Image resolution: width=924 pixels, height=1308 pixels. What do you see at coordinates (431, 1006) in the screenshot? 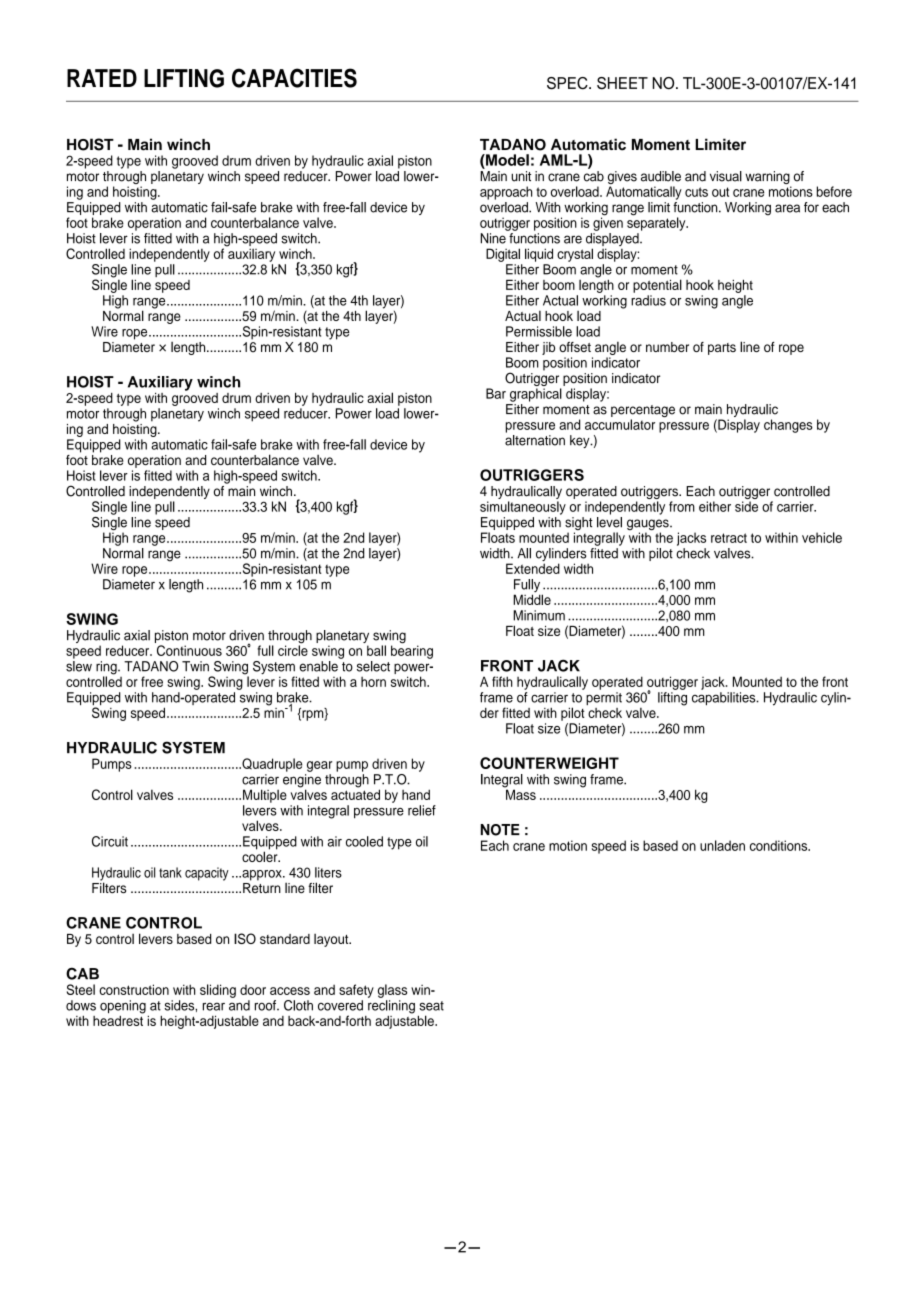
I see `seat` at bounding box center [431, 1006].
